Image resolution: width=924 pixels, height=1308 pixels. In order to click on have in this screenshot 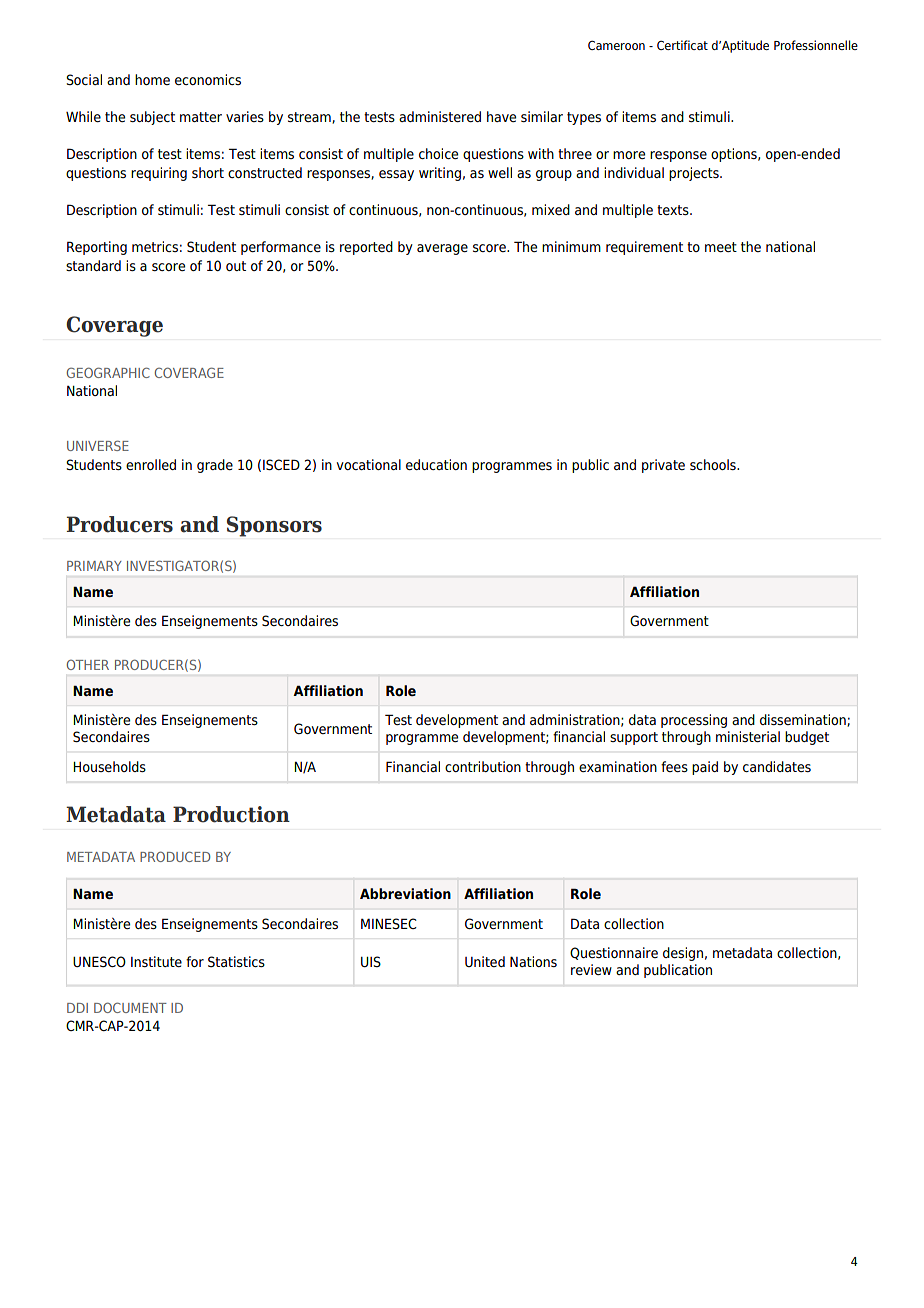, I will do `click(501, 116)`.
